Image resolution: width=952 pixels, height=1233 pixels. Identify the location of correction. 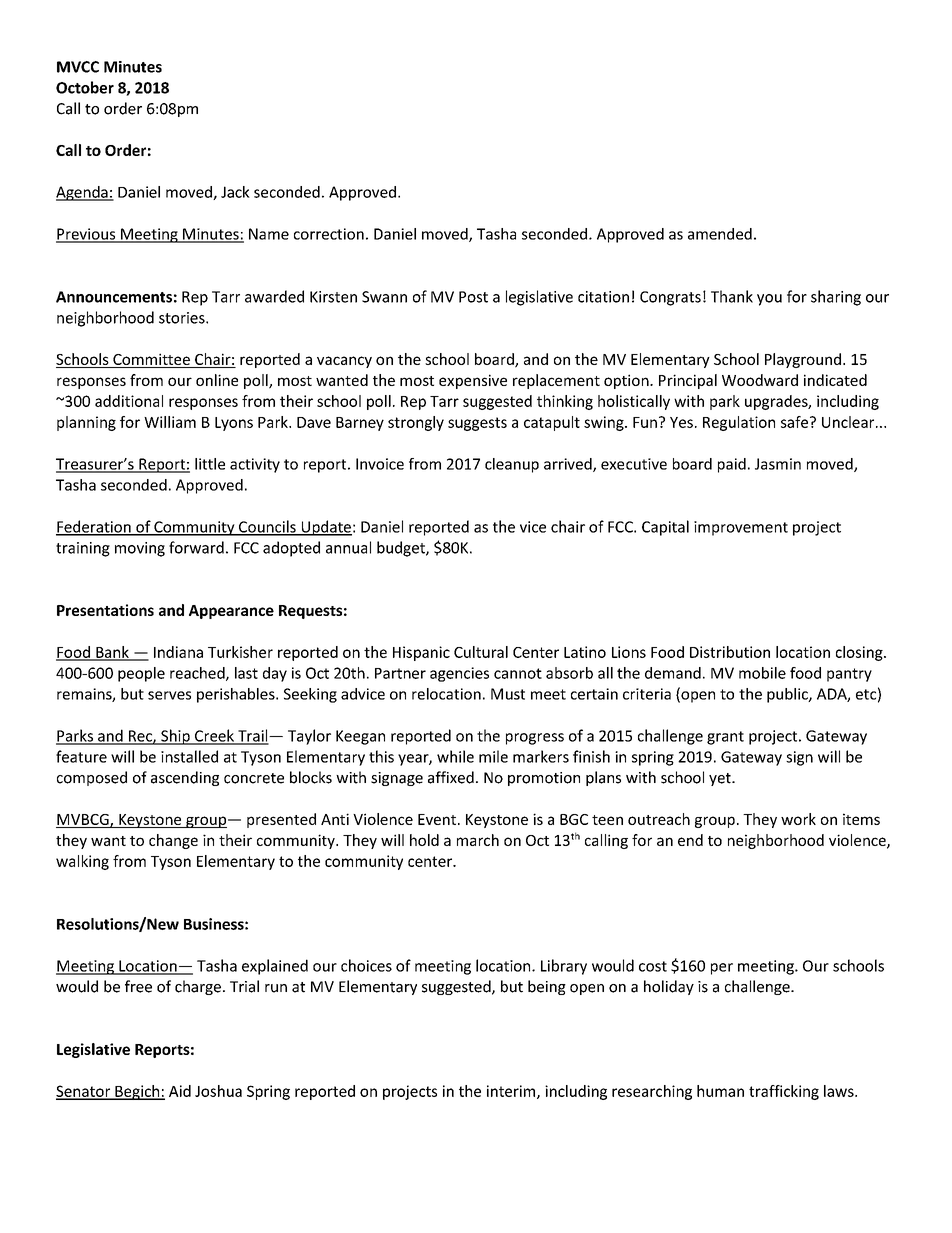
(329, 234).
